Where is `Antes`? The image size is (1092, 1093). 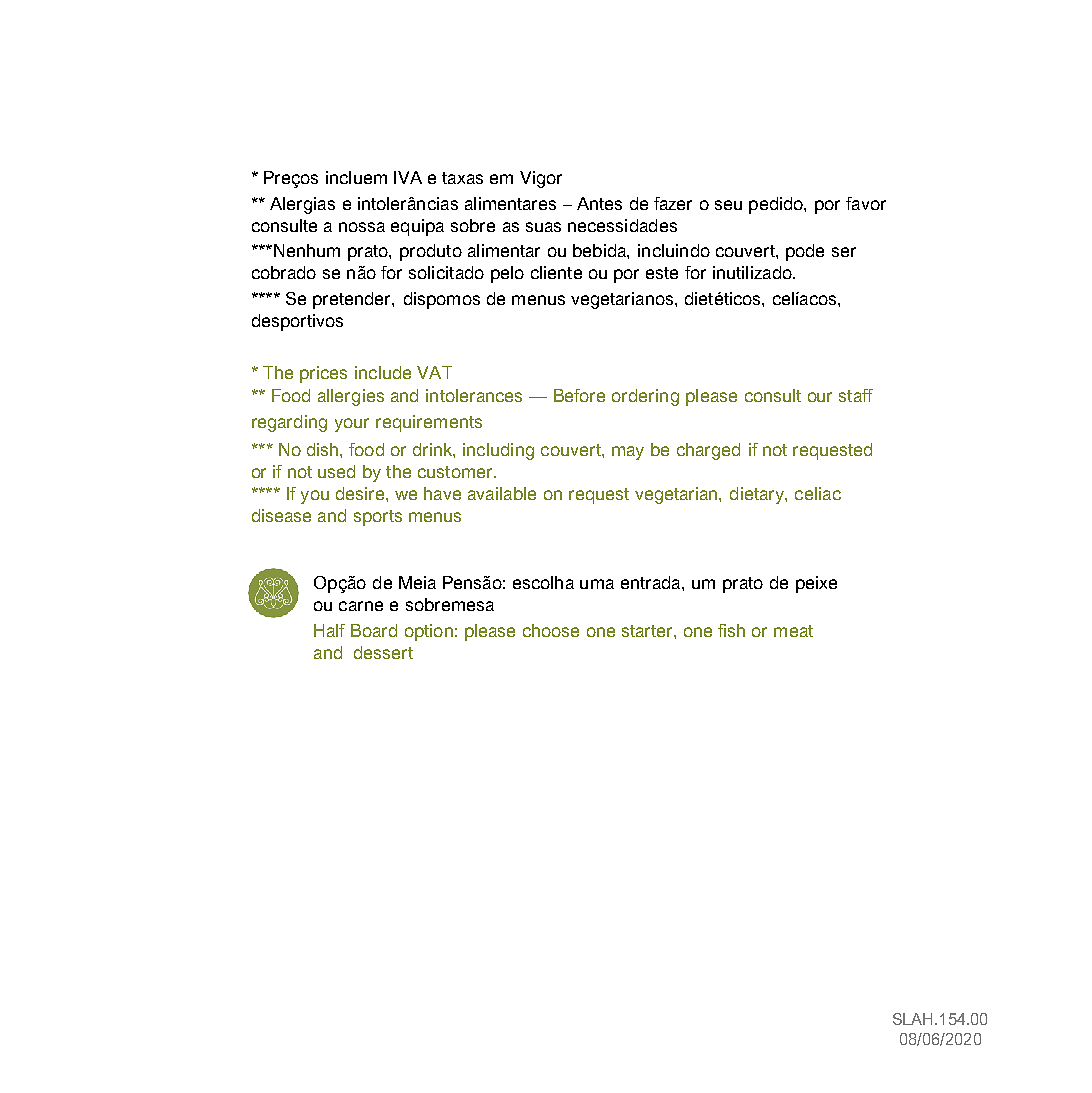 Antes is located at coordinates (599, 203).
